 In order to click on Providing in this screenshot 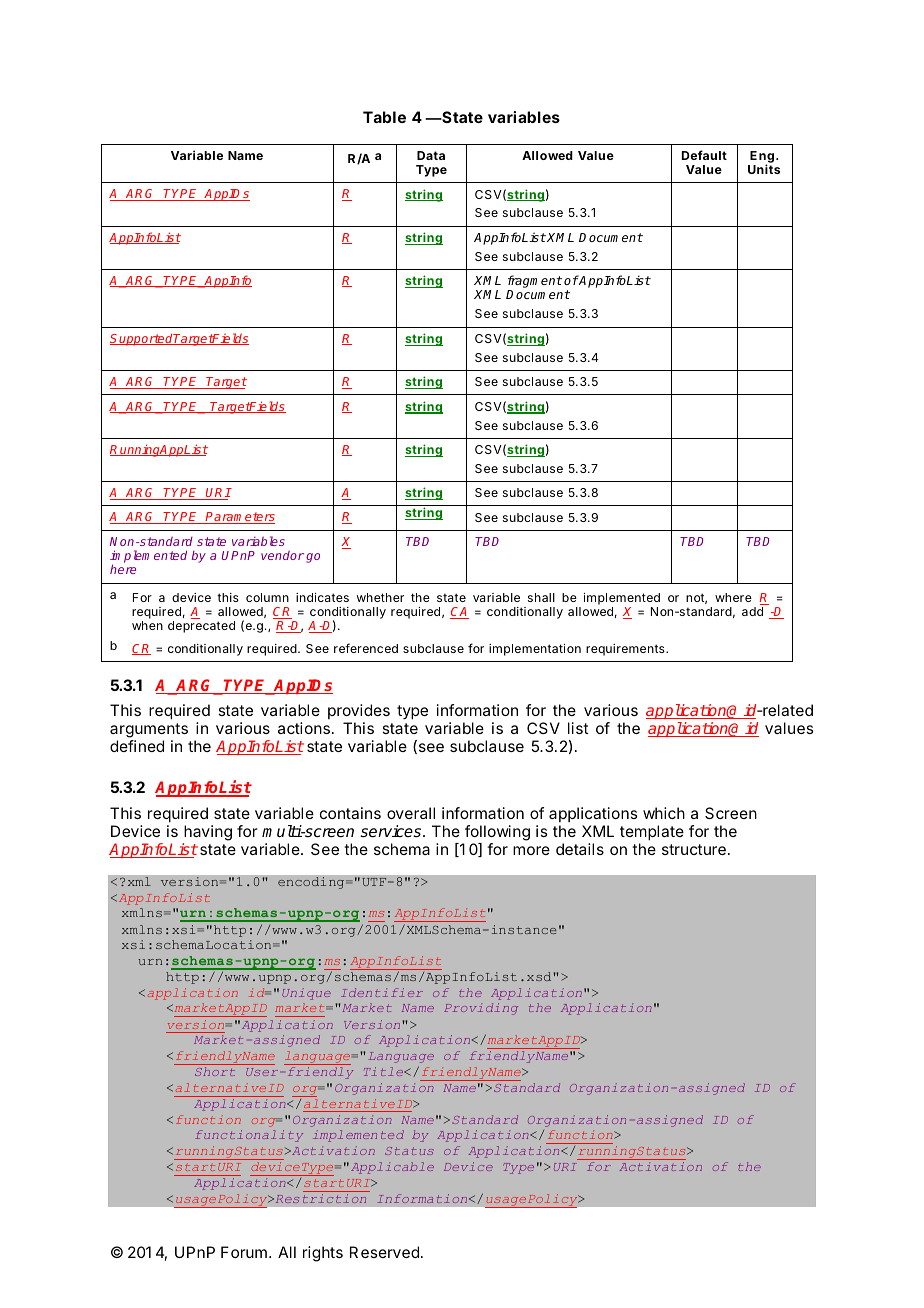, I will do `click(481, 1009)`.
